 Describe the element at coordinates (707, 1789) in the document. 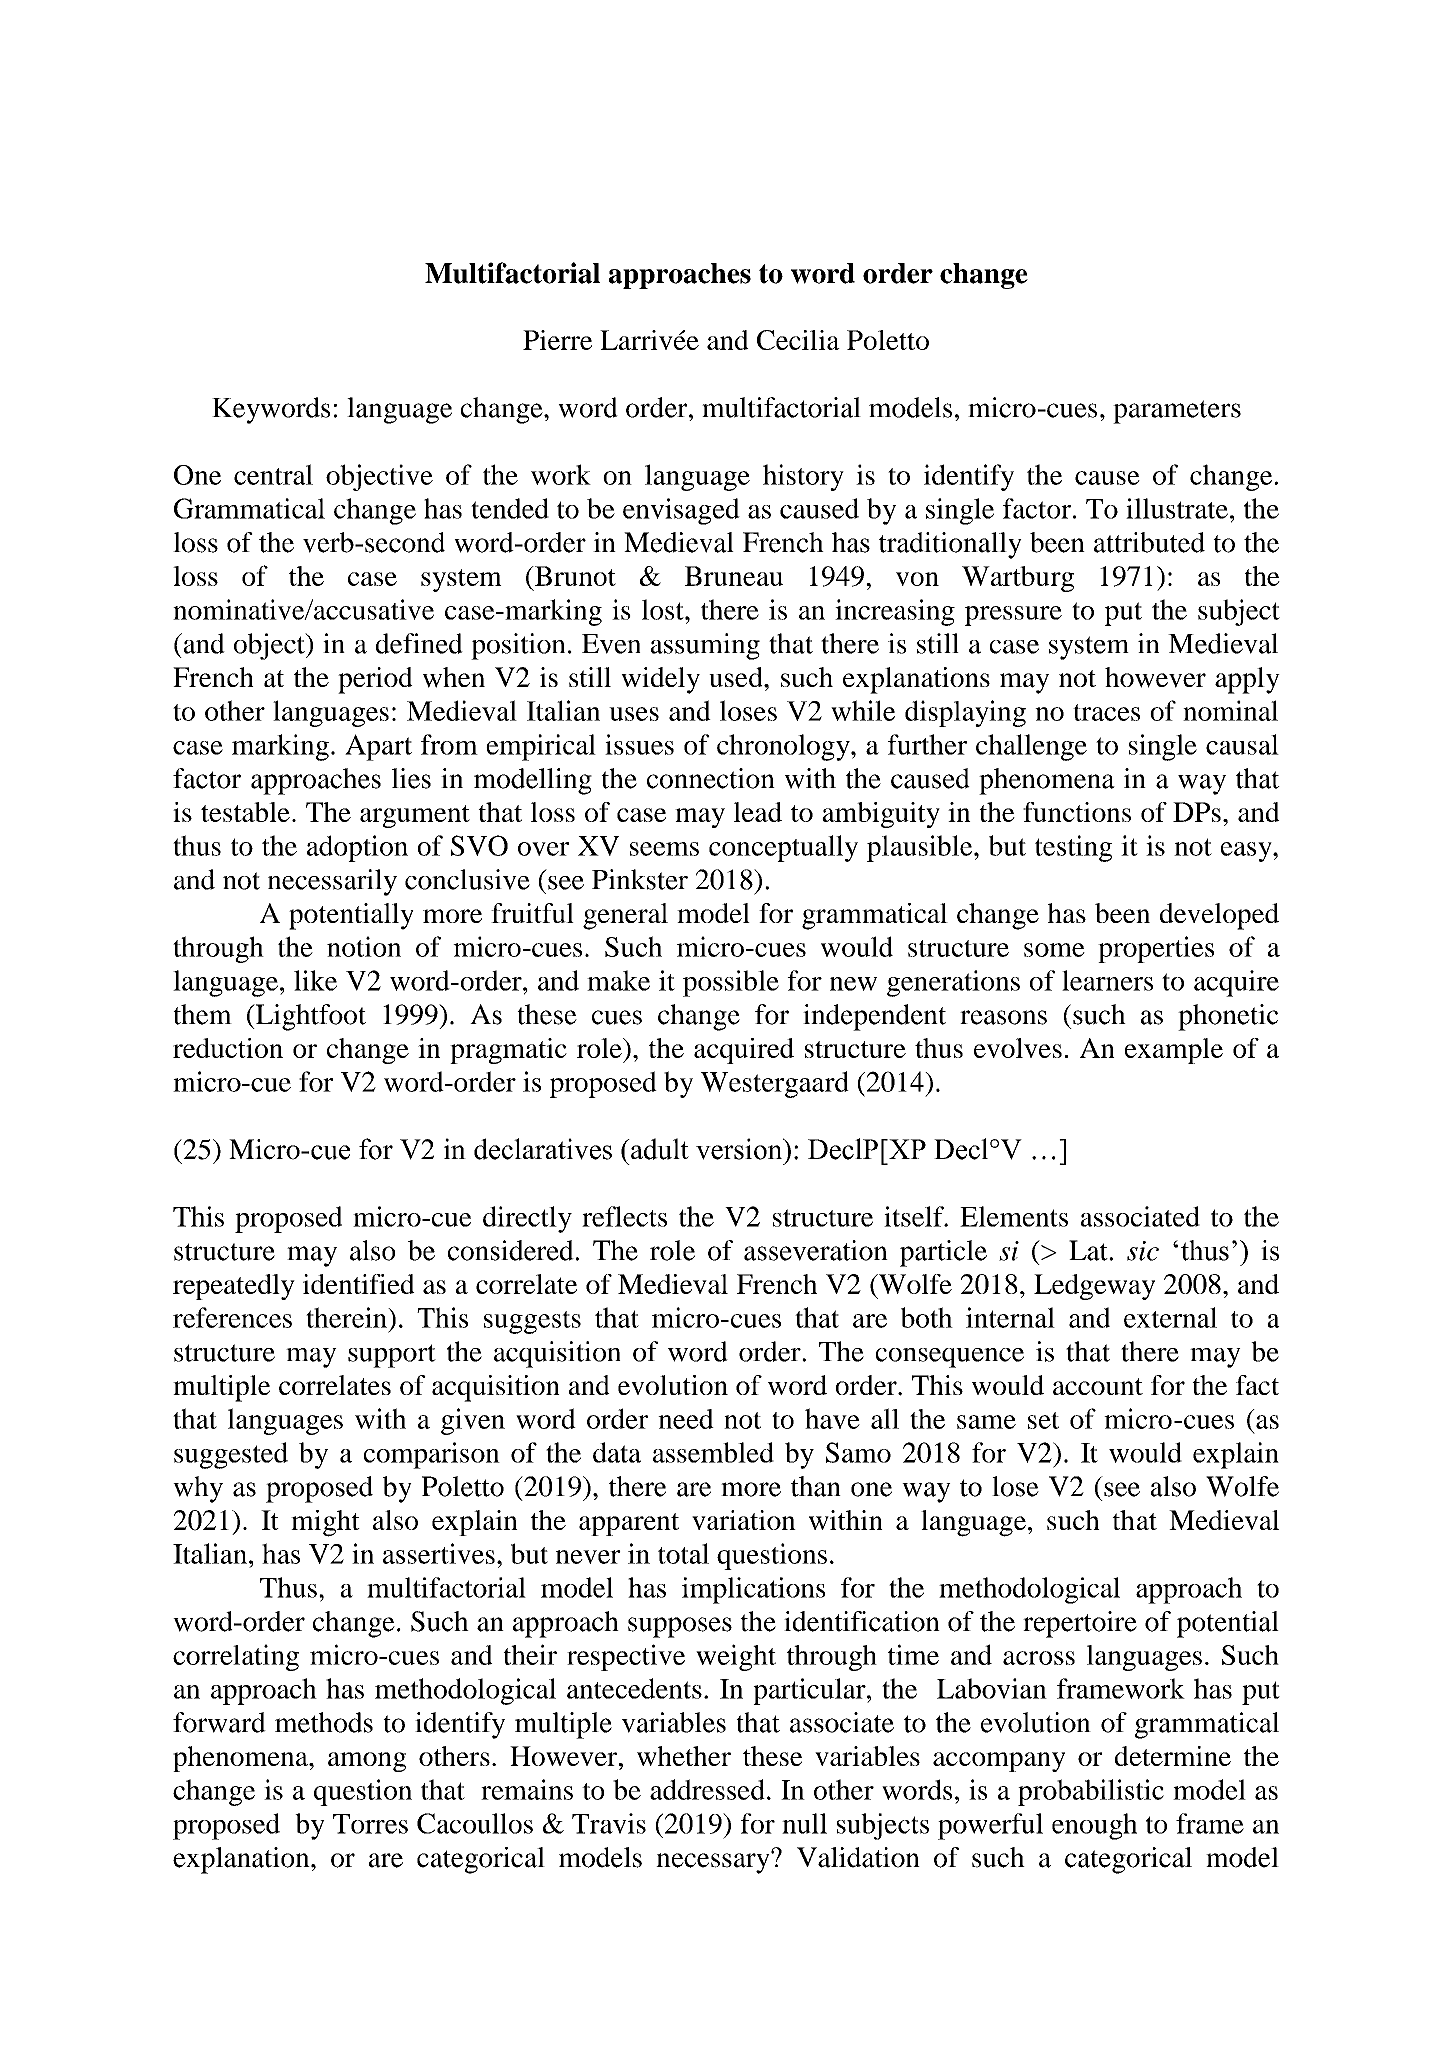

I see `addressed` at that location.
